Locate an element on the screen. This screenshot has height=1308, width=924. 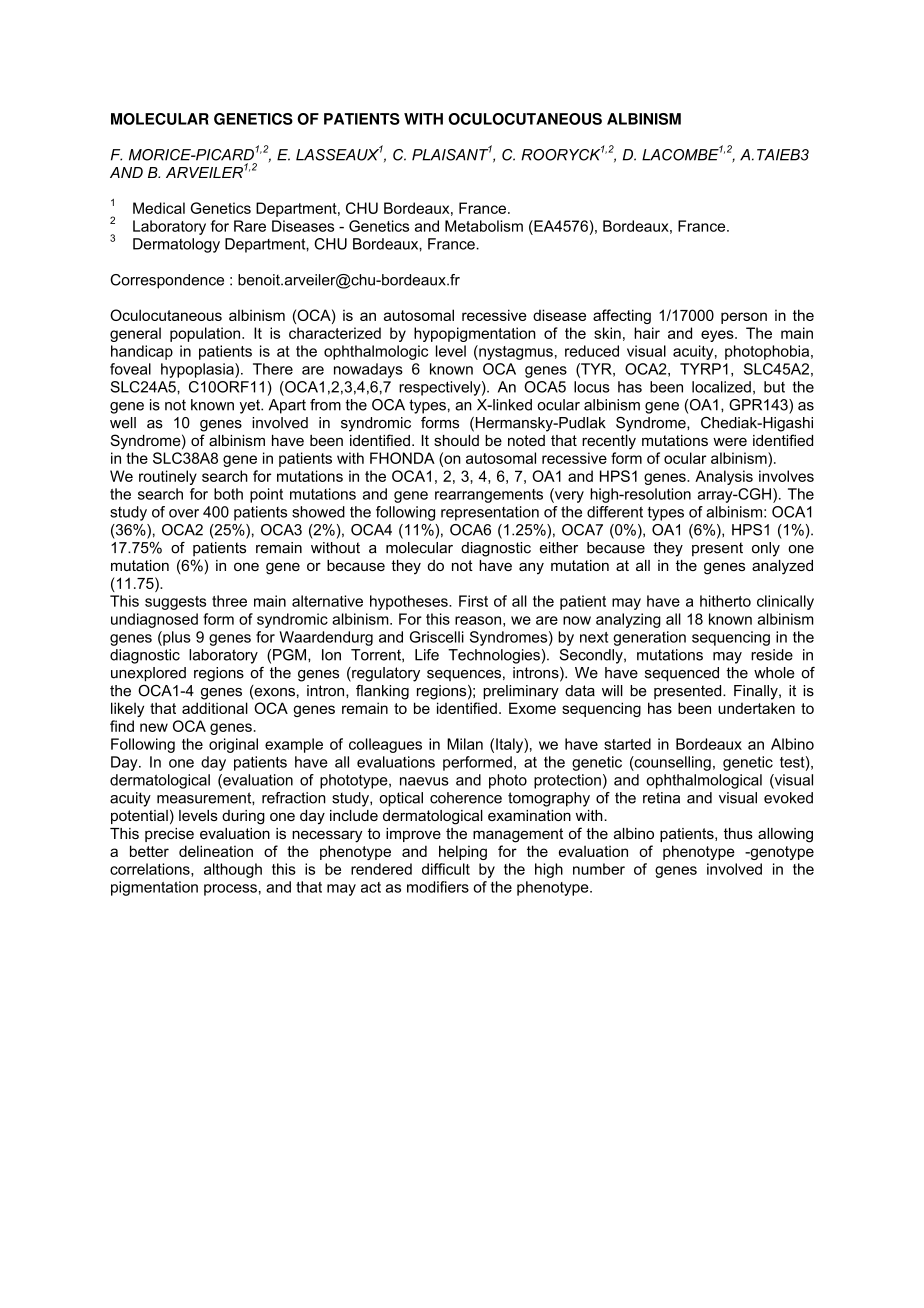
plus is located at coordinates (176, 638).
